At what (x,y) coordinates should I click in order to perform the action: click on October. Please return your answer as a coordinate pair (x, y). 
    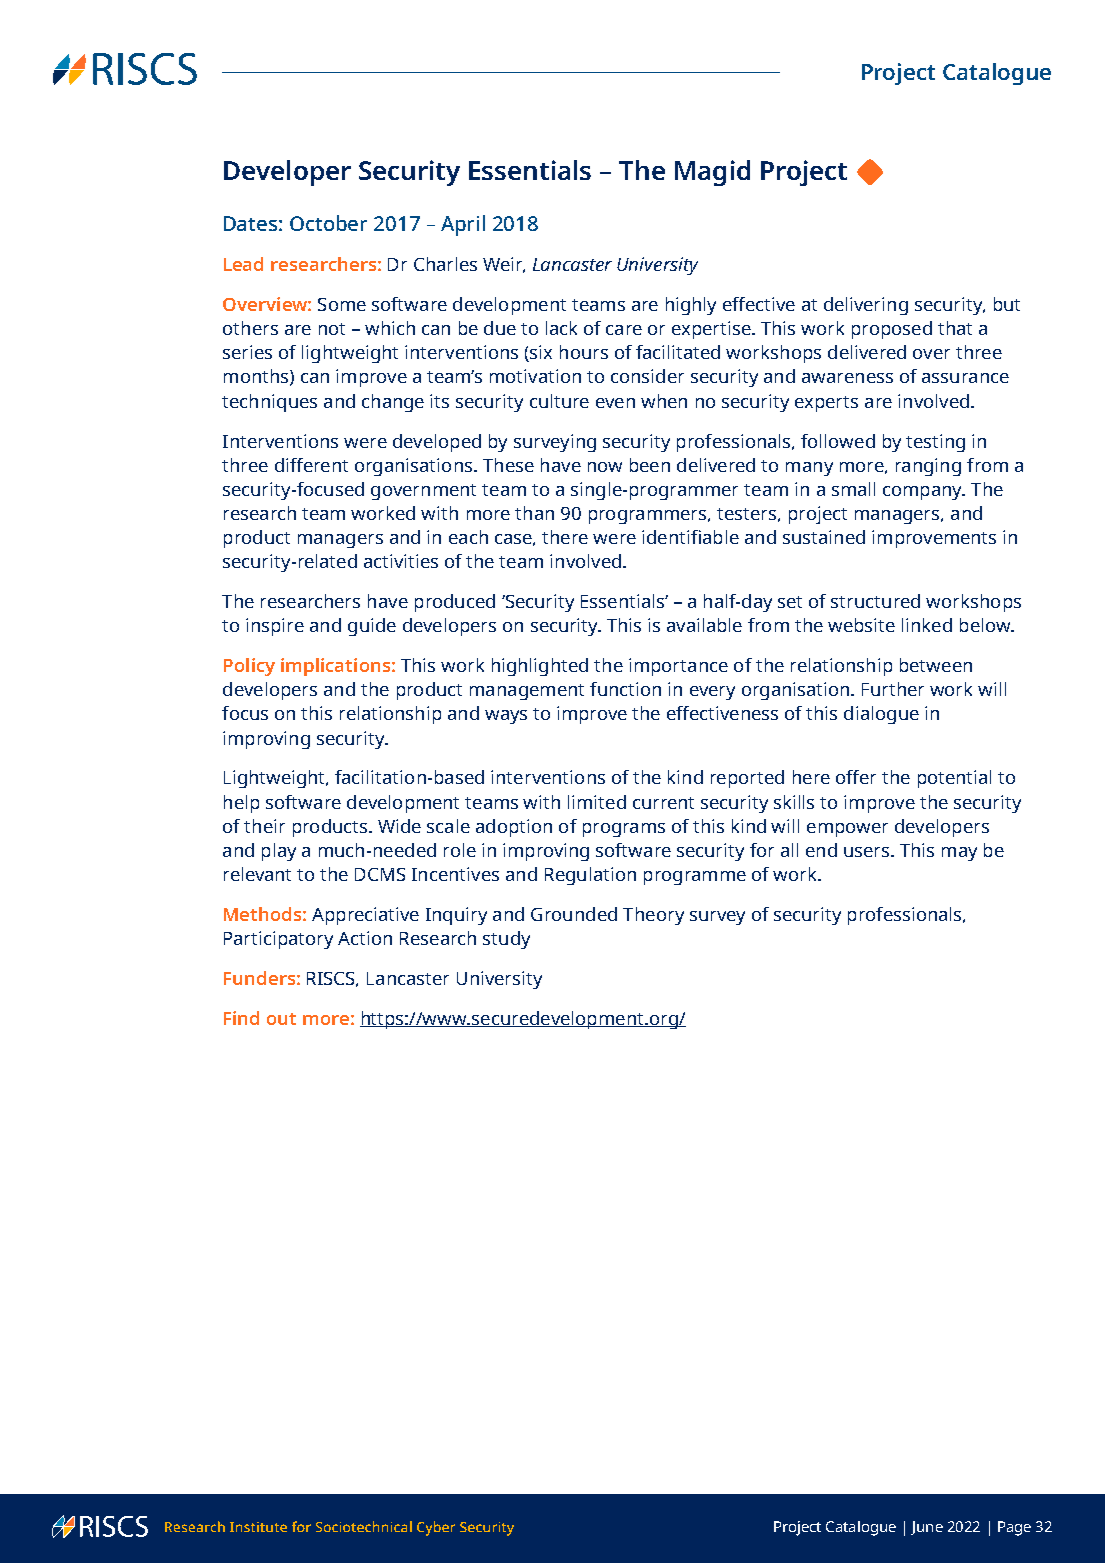
    Looking at the image, I should click on (328, 223).
